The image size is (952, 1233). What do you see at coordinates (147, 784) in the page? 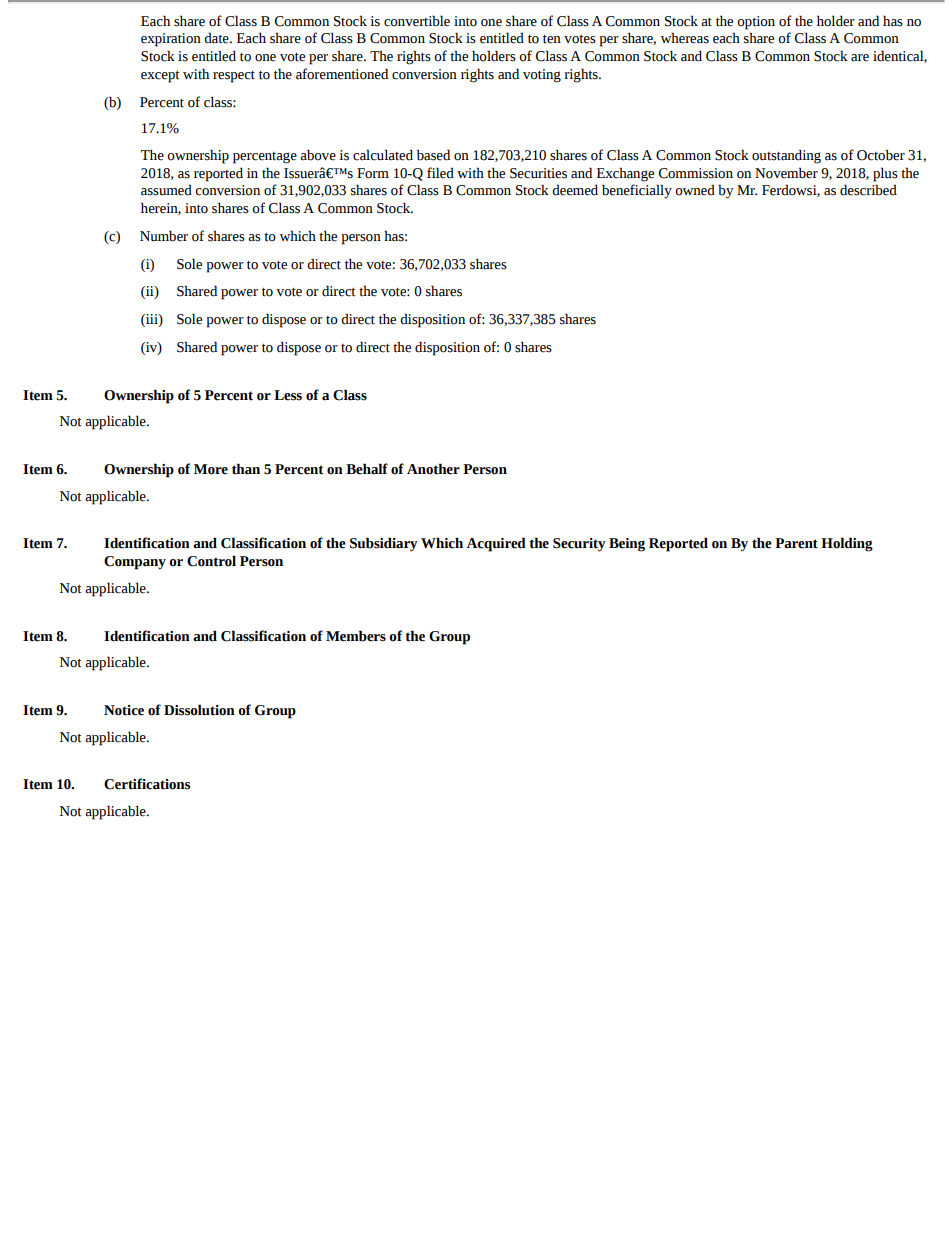
I see `Certifications` at bounding box center [147, 784].
